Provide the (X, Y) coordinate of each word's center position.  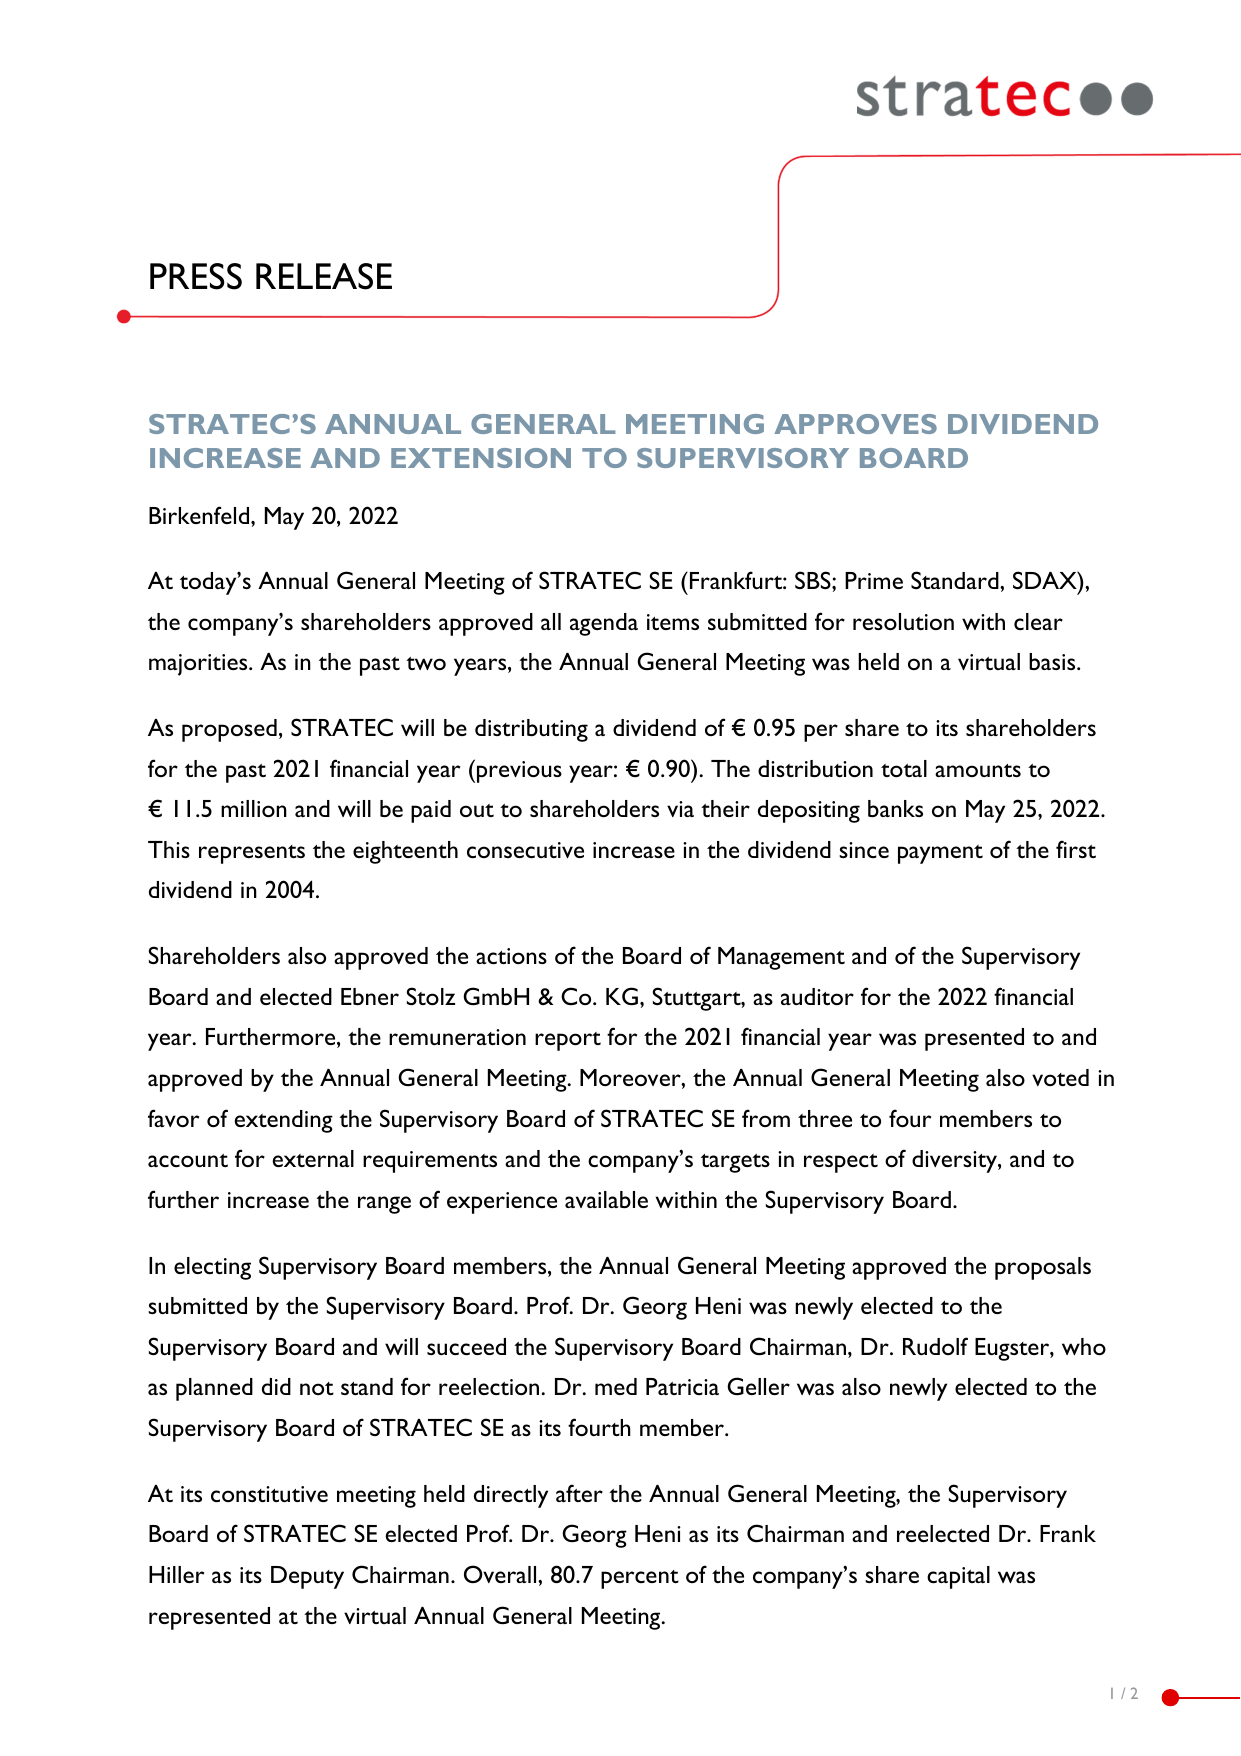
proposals (1043, 1268)
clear (1038, 621)
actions (511, 956)
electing (212, 1268)
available (606, 1199)
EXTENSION (481, 458)
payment (940, 854)
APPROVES (855, 424)
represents (252, 854)
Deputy (307, 1577)
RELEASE (324, 276)
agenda (604, 624)
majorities (199, 665)
